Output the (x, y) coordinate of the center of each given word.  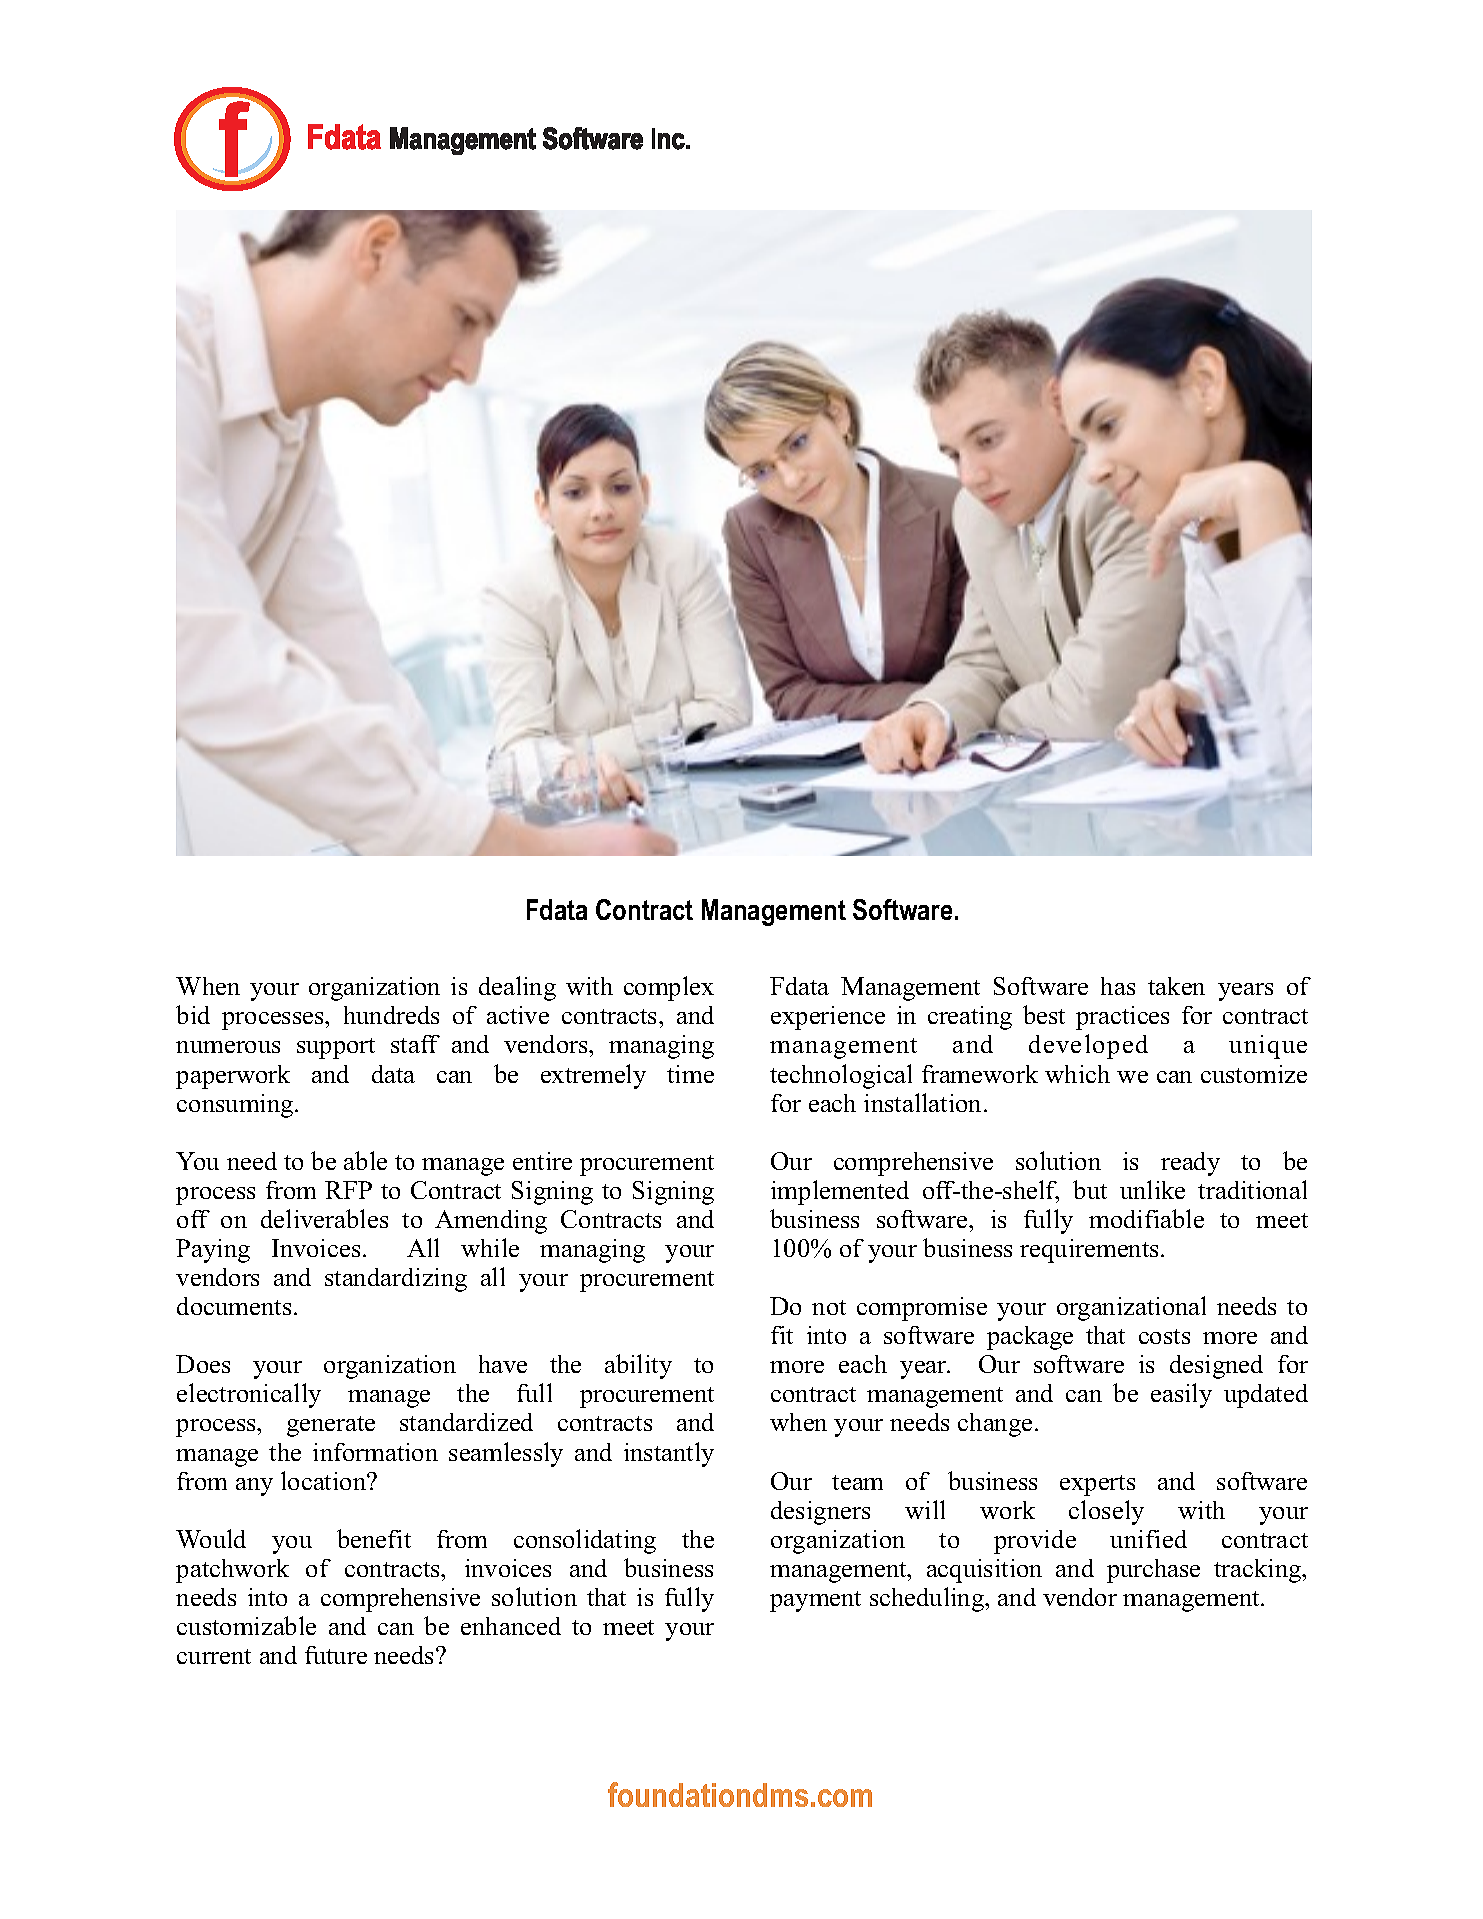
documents (234, 1306)
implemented (840, 1192)
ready (1190, 1164)
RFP (348, 1190)
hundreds (391, 1015)
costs (1164, 1336)
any (254, 1487)
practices (1122, 1018)
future (336, 1655)
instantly (669, 1454)
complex (669, 988)
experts (1097, 1485)
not (829, 1307)
